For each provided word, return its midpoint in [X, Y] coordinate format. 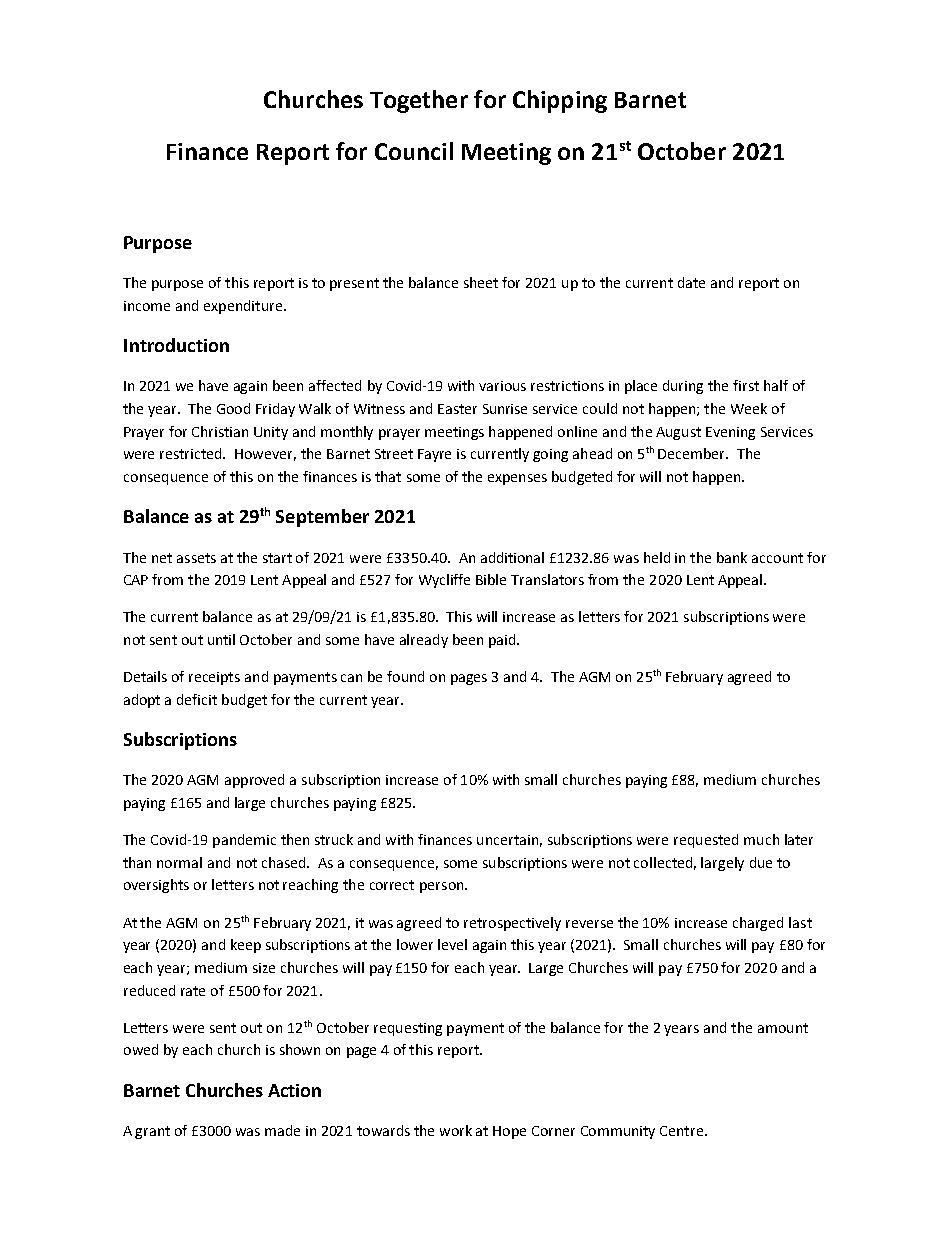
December [693, 453]
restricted [192, 453]
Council [414, 151]
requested [706, 841]
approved [254, 781]
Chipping [560, 101]
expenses [517, 479]
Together [419, 101]
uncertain [507, 840]
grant [152, 1132]
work [456, 1130]
